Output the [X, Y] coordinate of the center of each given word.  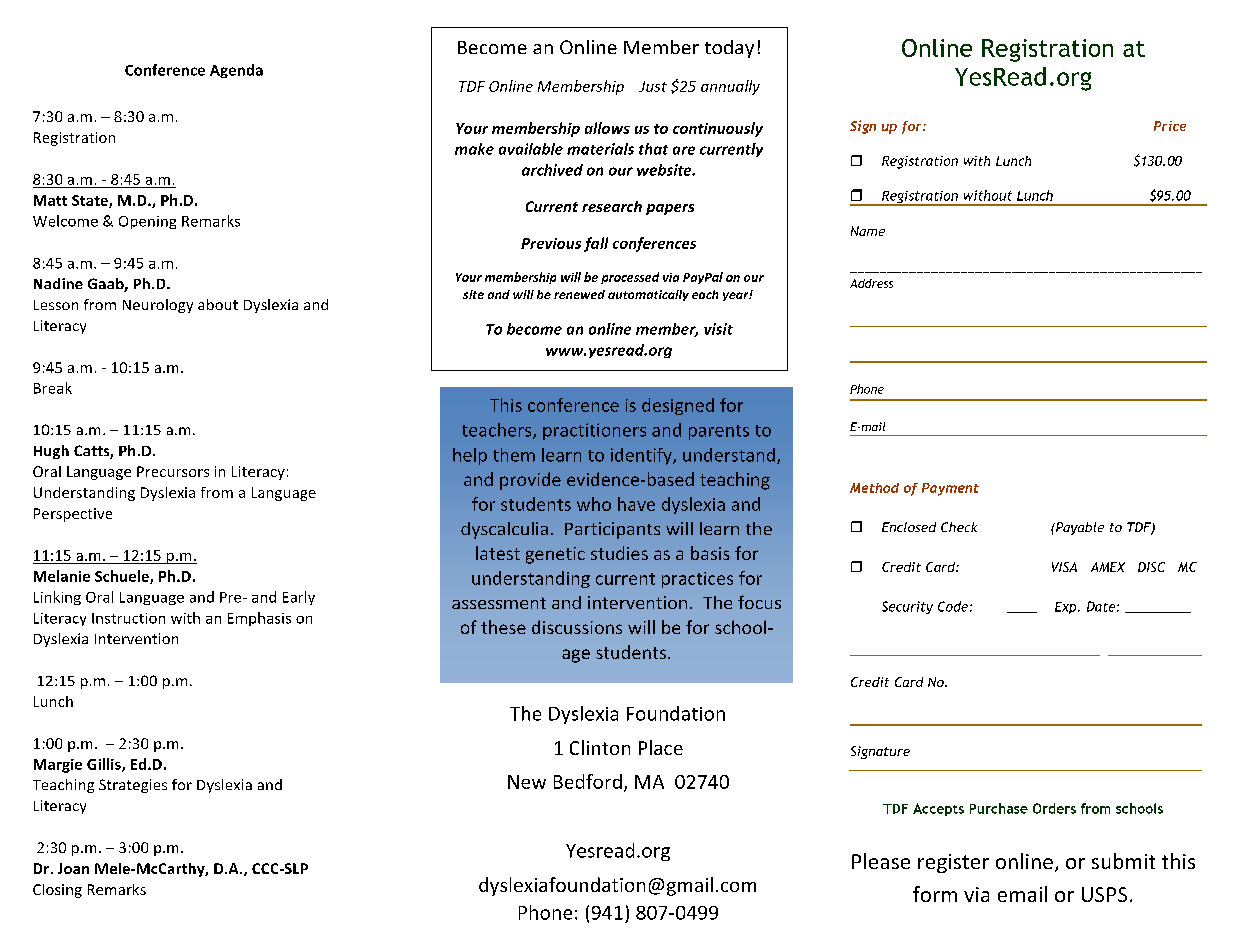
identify [642, 456]
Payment [950, 489]
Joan [73, 868]
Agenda [236, 71]
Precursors [173, 471]
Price [1170, 126]
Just [653, 86]
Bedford [588, 781]
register [953, 863]
